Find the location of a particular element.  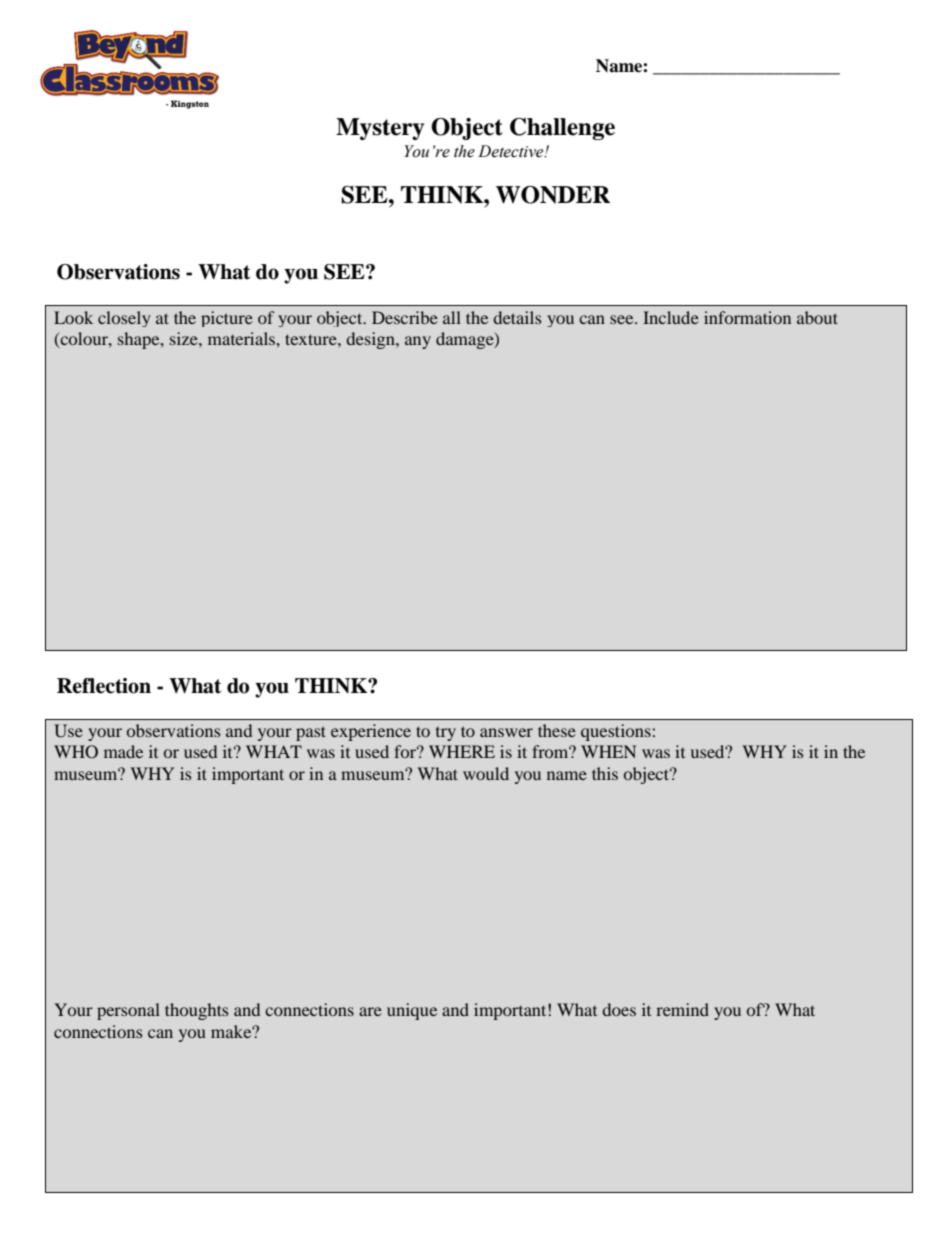

thoughts is located at coordinates (197, 1011).
